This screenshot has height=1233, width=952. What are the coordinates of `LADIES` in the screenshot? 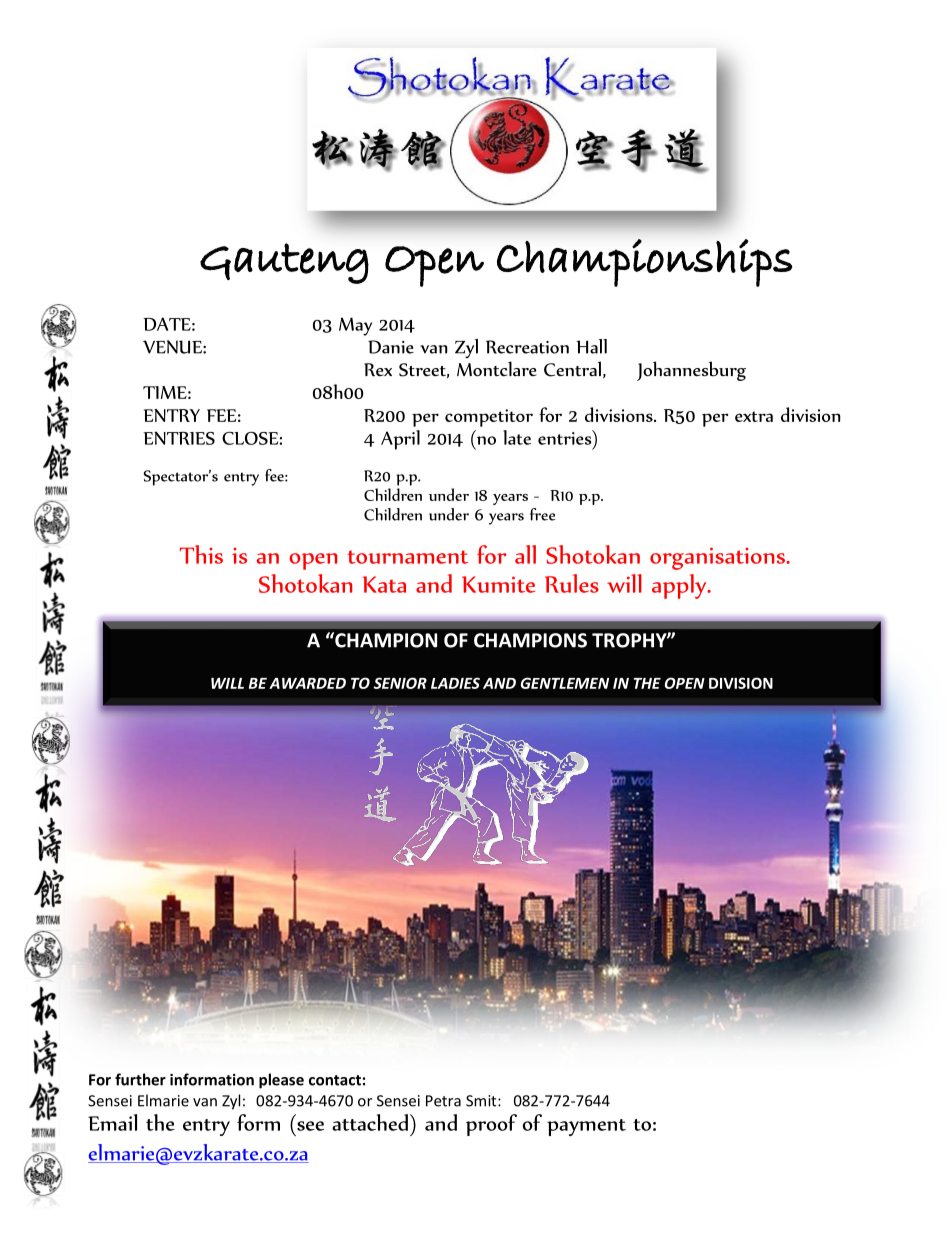 It's located at (455, 683).
